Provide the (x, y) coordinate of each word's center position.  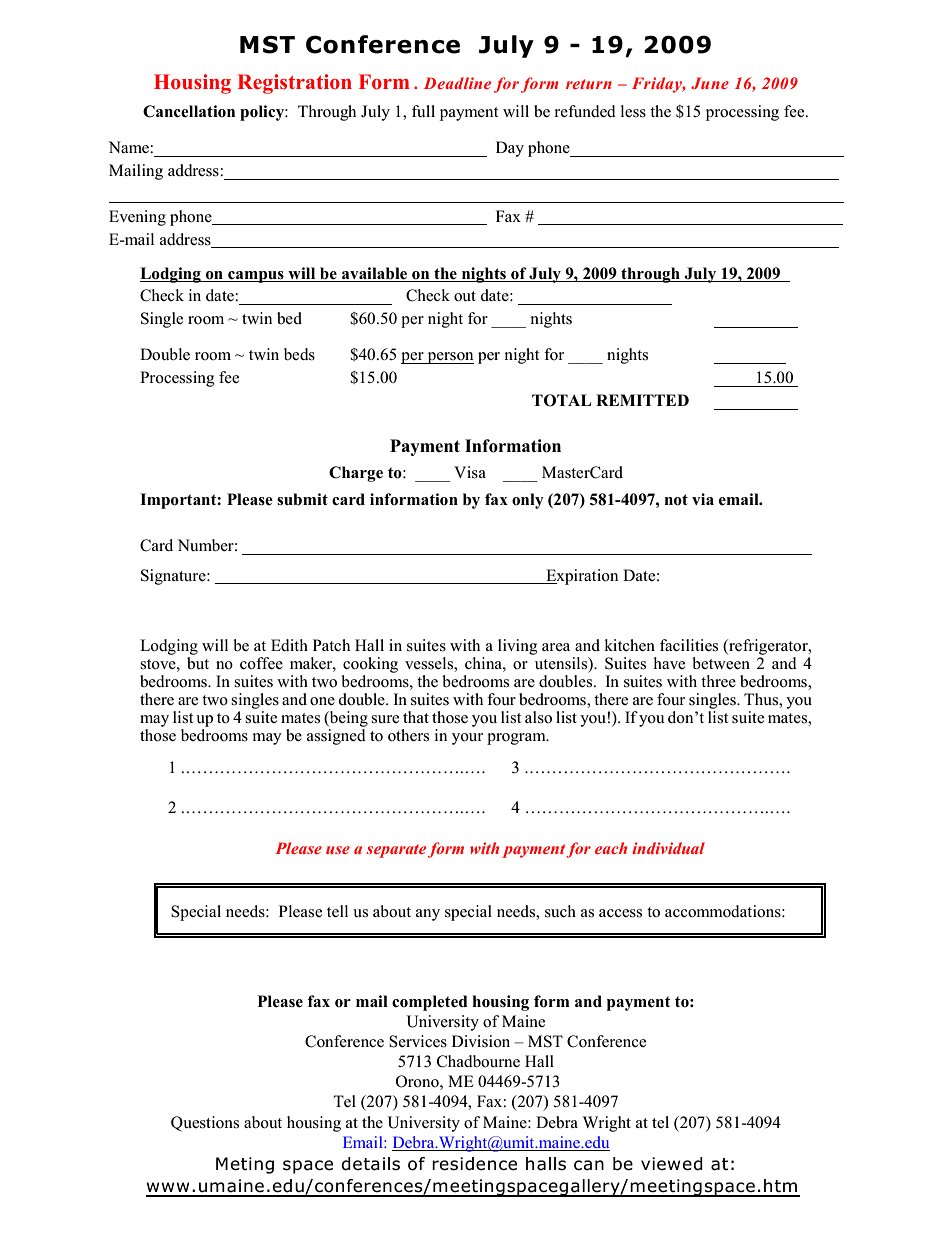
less (633, 111)
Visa (470, 472)
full (423, 111)
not (676, 500)
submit (302, 499)
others (408, 735)
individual (668, 848)
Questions (205, 1124)
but (198, 661)
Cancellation (189, 111)
